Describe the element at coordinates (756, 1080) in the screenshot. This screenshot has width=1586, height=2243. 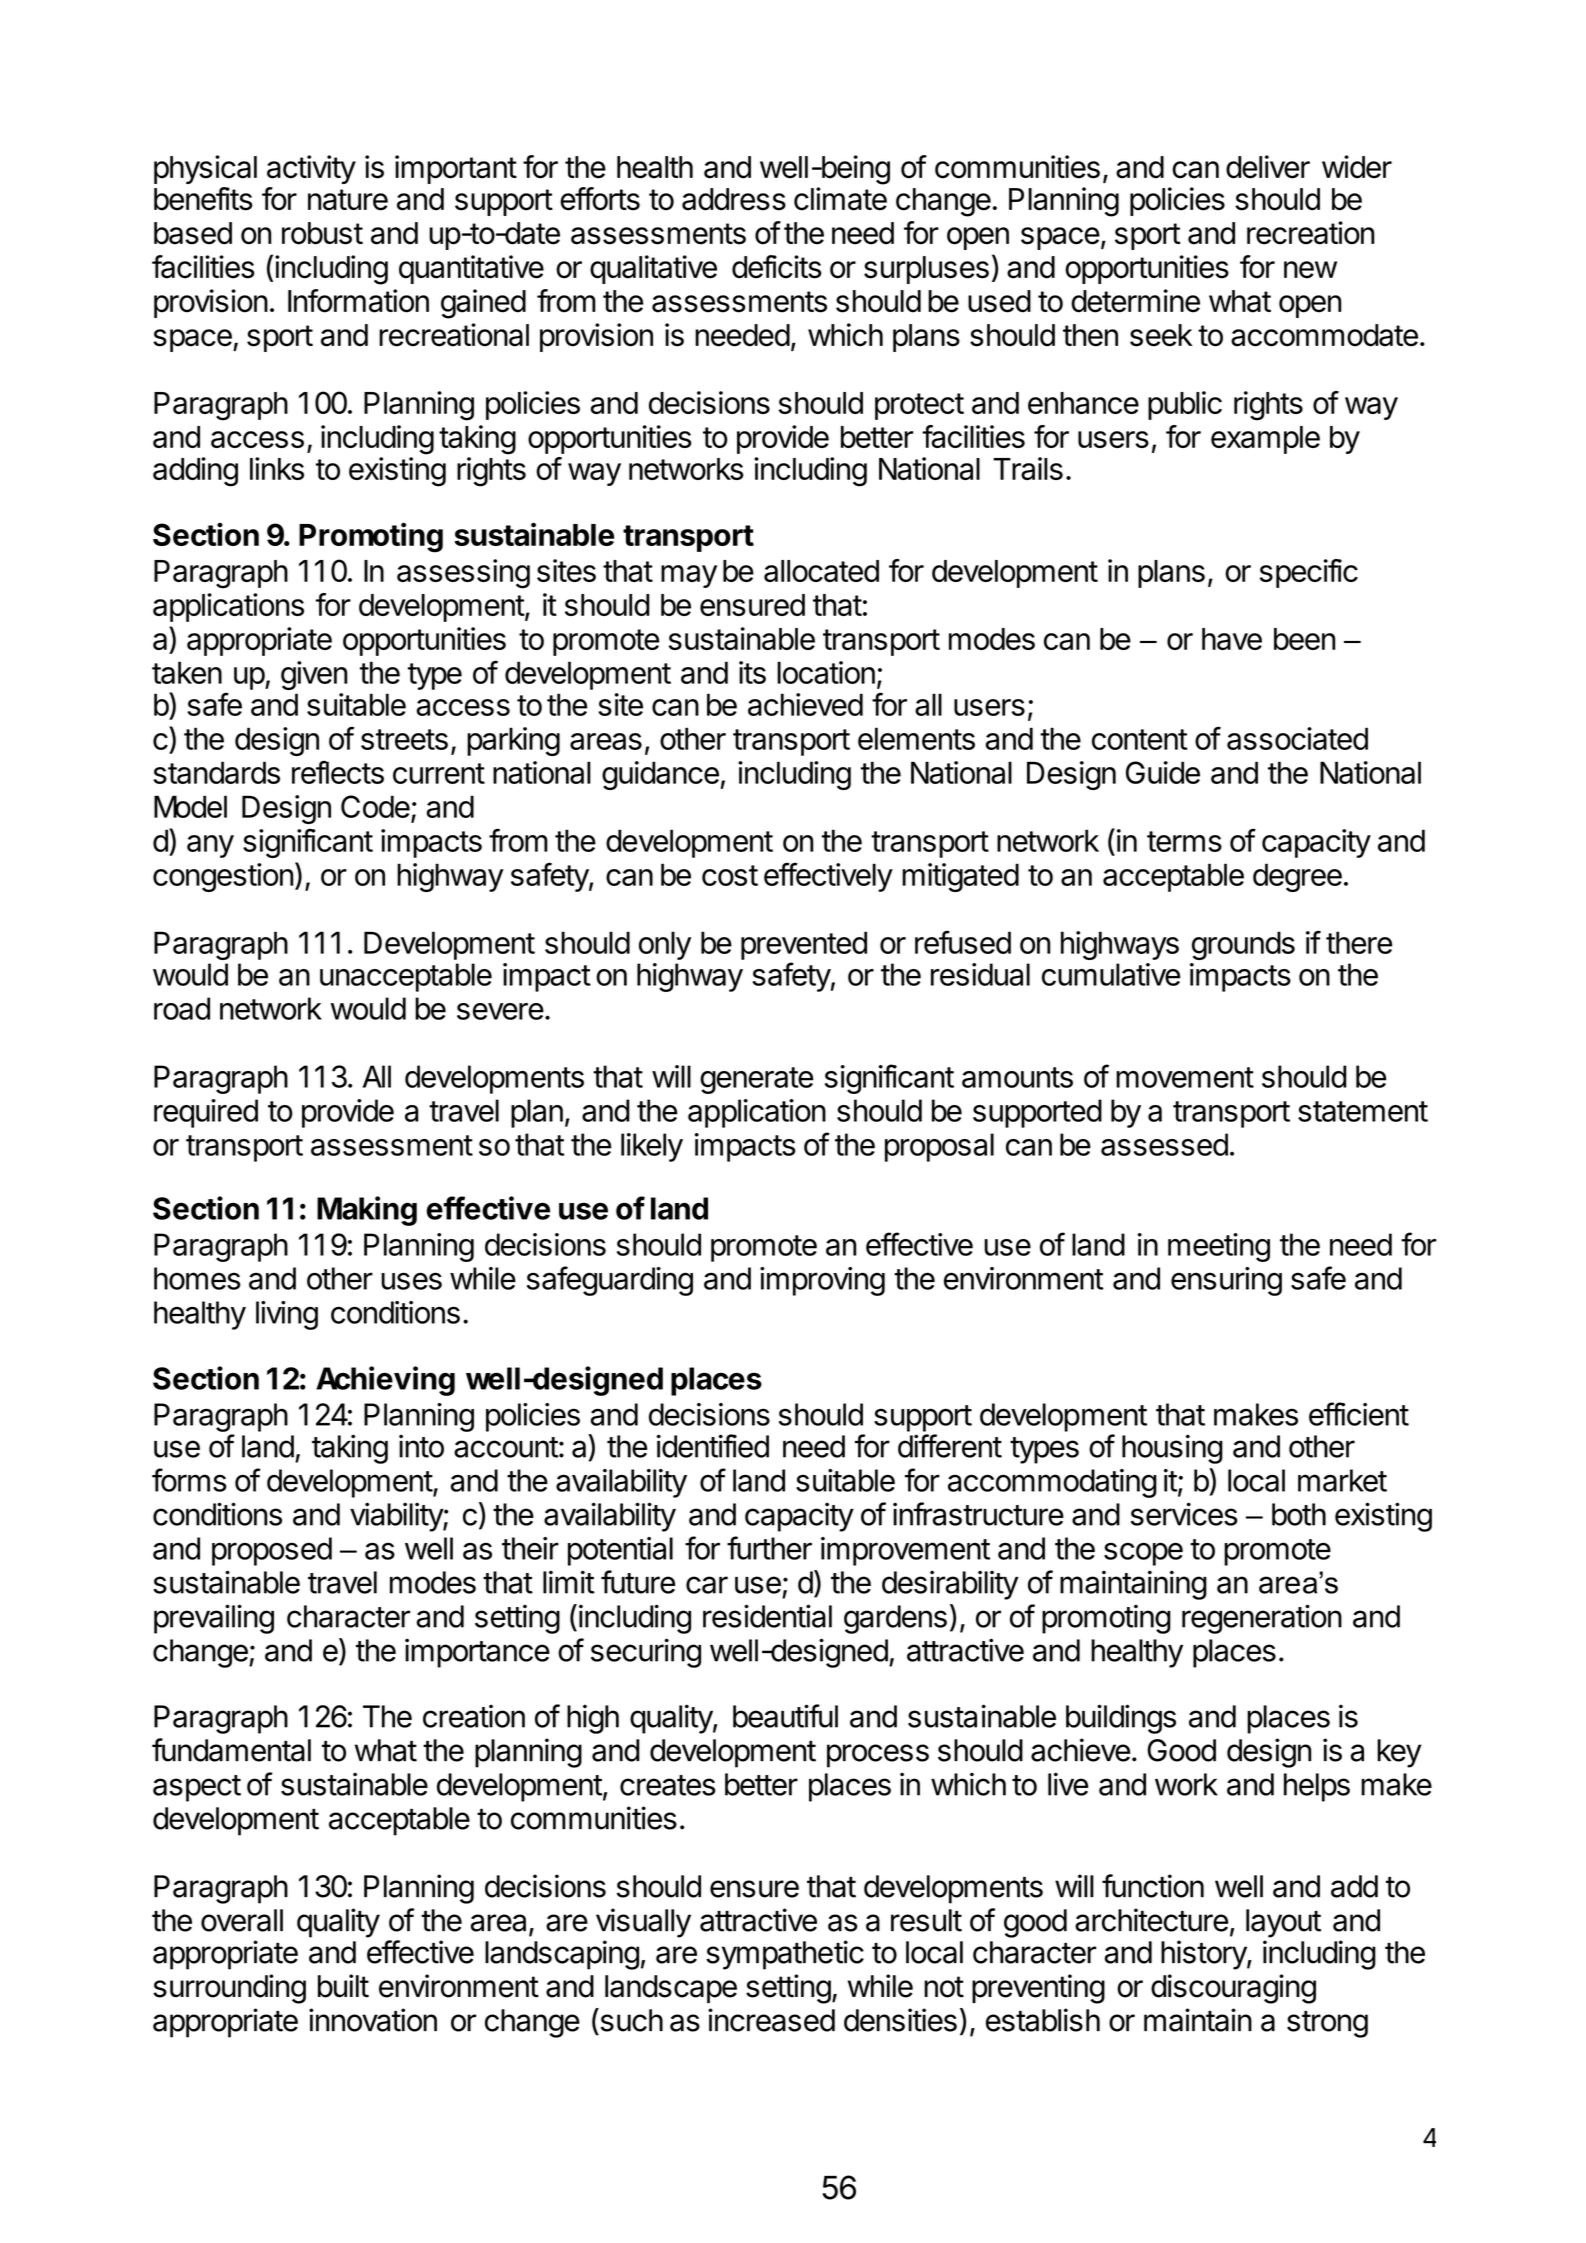
I see `generate` at that location.
